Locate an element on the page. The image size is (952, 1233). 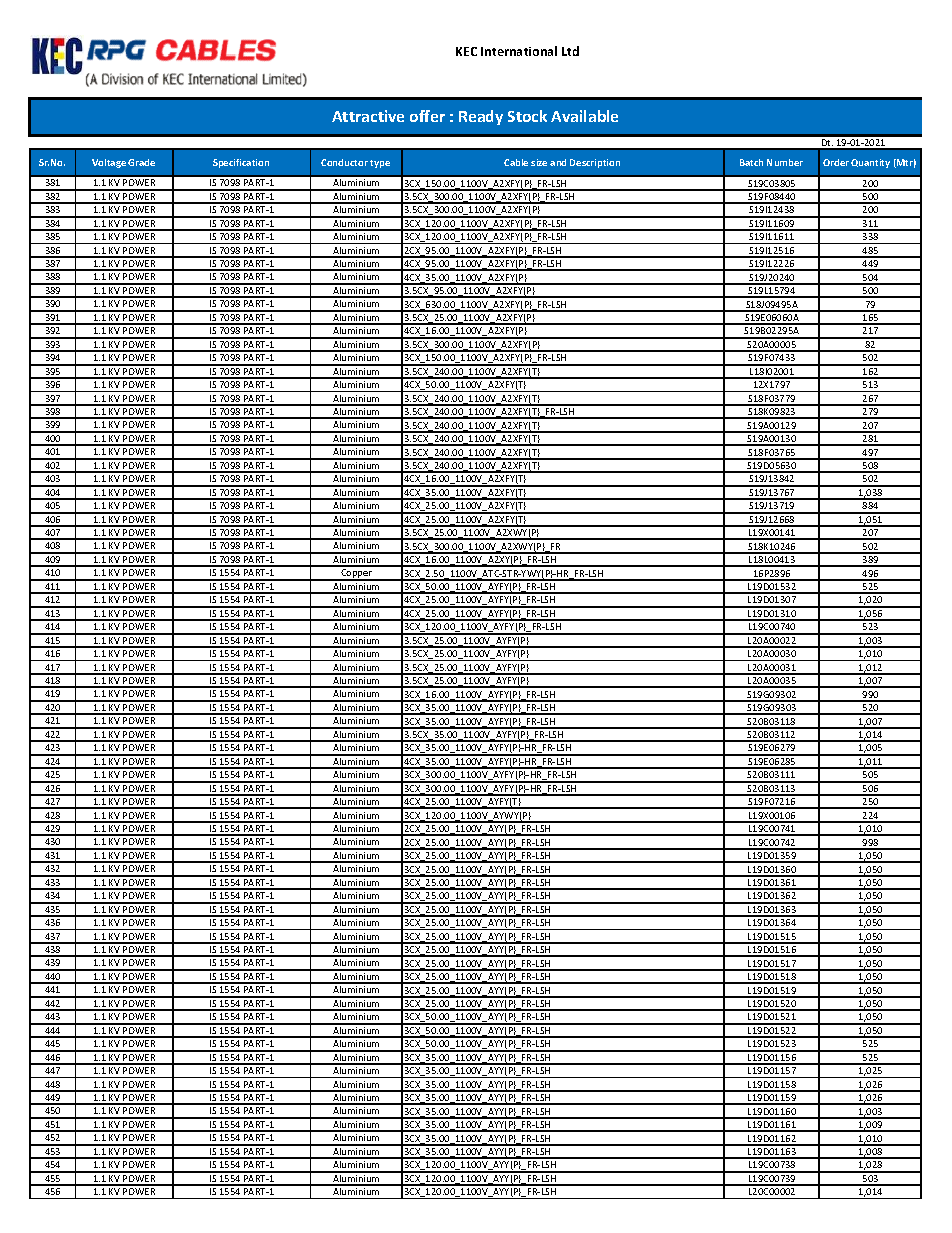
Available is located at coordinates (584, 116).
